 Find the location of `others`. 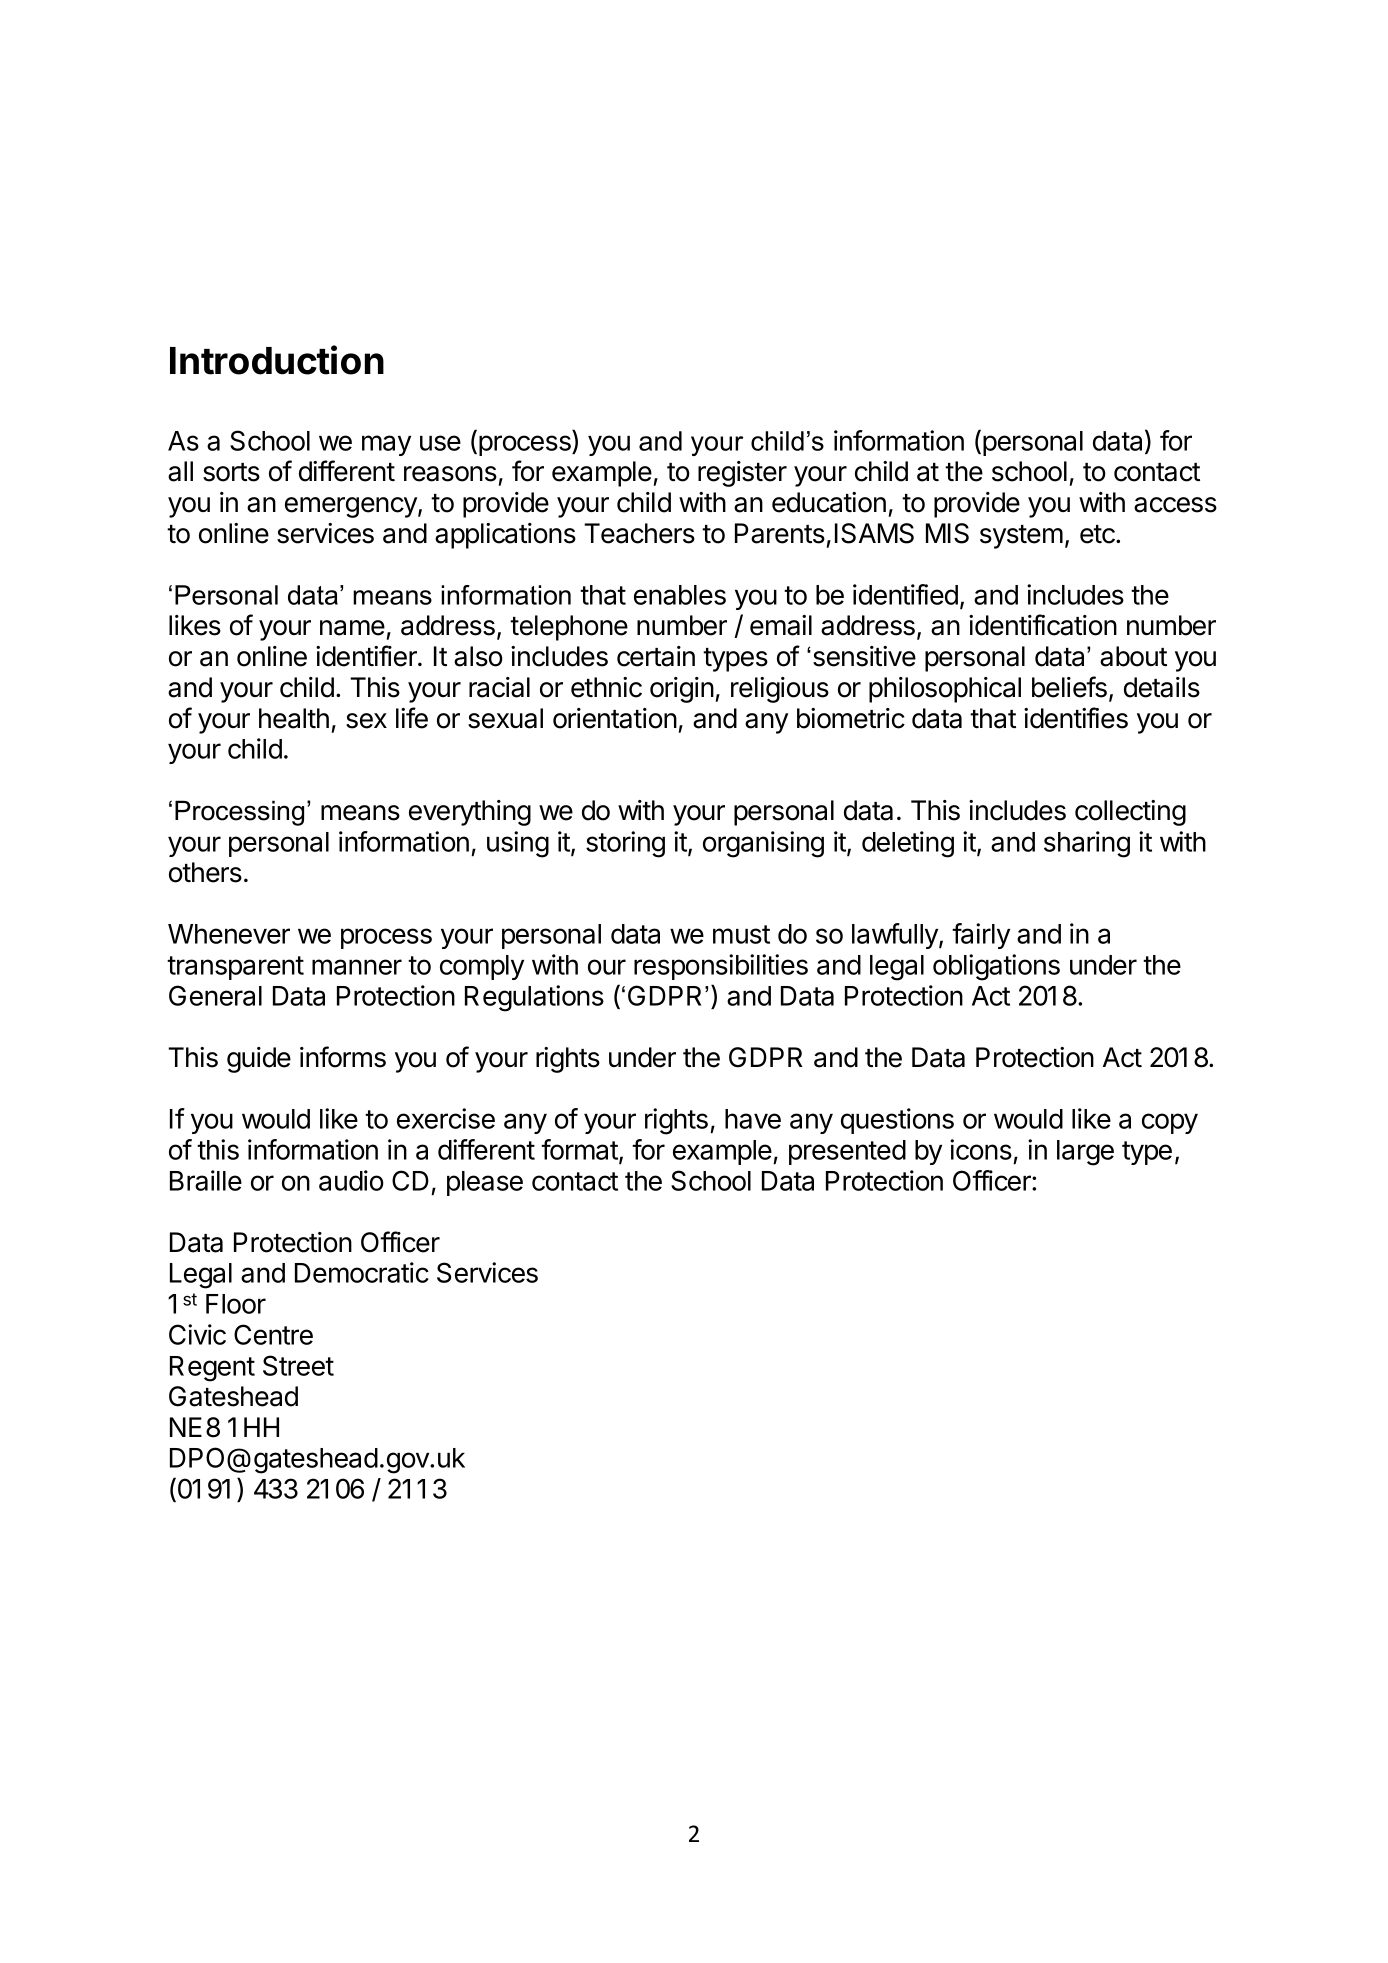

others is located at coordinates (205, 872).
